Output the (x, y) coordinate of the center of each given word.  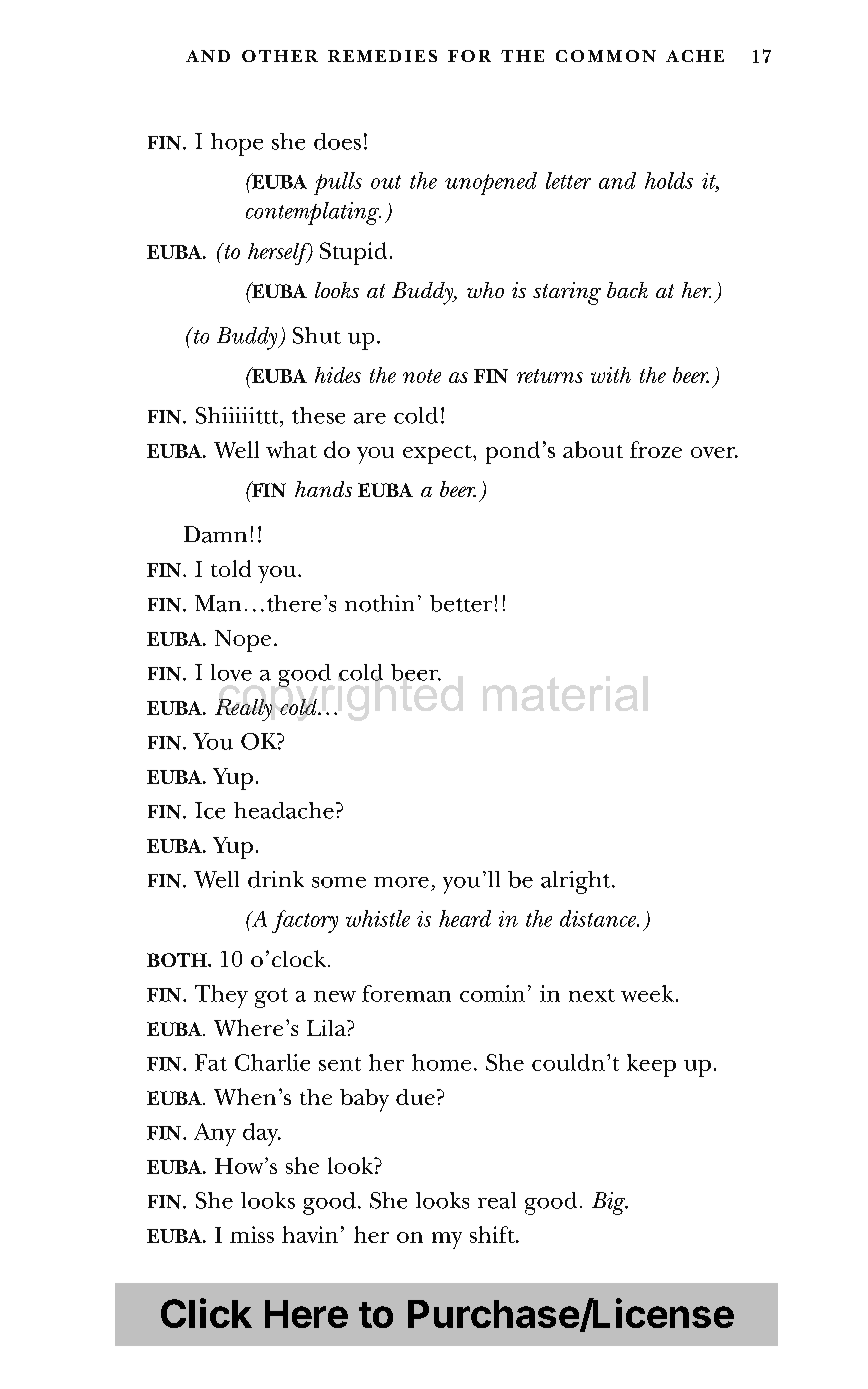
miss (252, 1234)
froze (656, 449)
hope (237, 144)
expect (438, 454)
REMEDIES (382, 56)
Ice (210, 810)
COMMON (606, 56)
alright (577, 882)
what (291, 449)
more (401, 882)
